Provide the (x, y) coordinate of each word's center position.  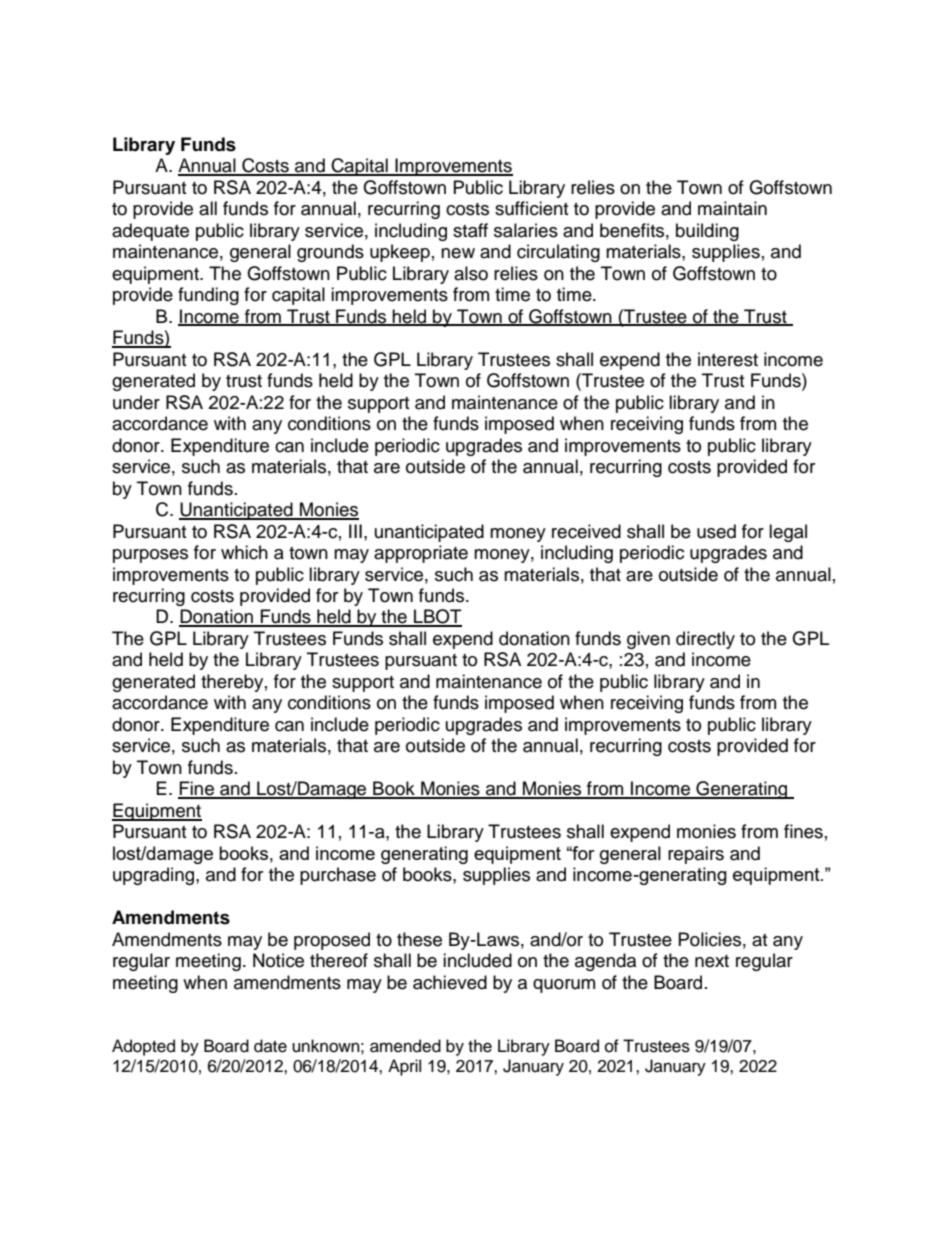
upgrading (155, 876)
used (716, 531)
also (471, 273)
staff (470, 230)
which (244, 552)
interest (728, 359)
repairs (696, 855)
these (419, 939)
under (136, 402)
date (270, 1046)
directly (705, 640)
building (707, 232)
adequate (150, 232)
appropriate (421, 554)
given (648, 640)
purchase (338, 876)
